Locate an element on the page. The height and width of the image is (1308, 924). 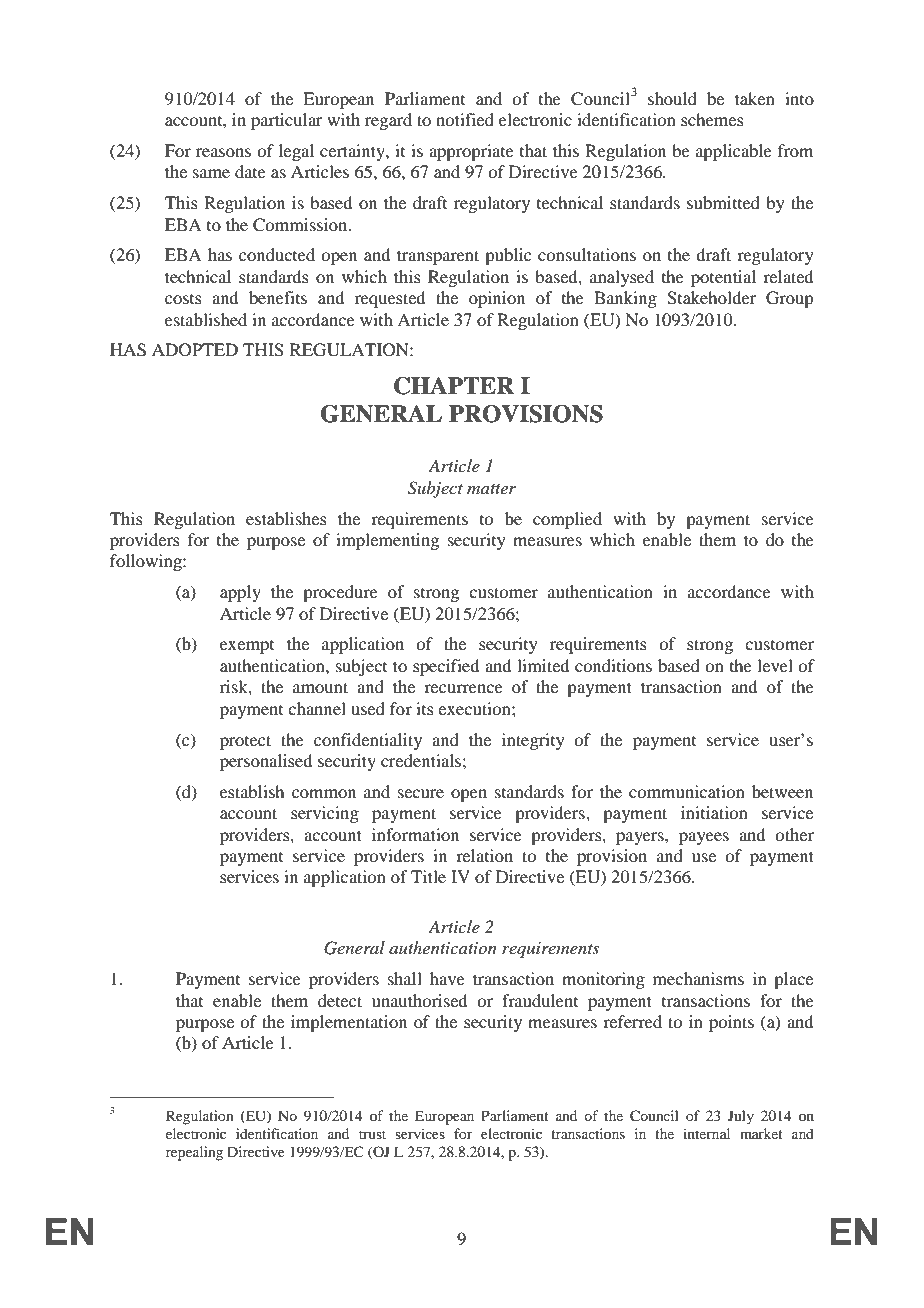
reasons is located at coordinates (223, 152).
